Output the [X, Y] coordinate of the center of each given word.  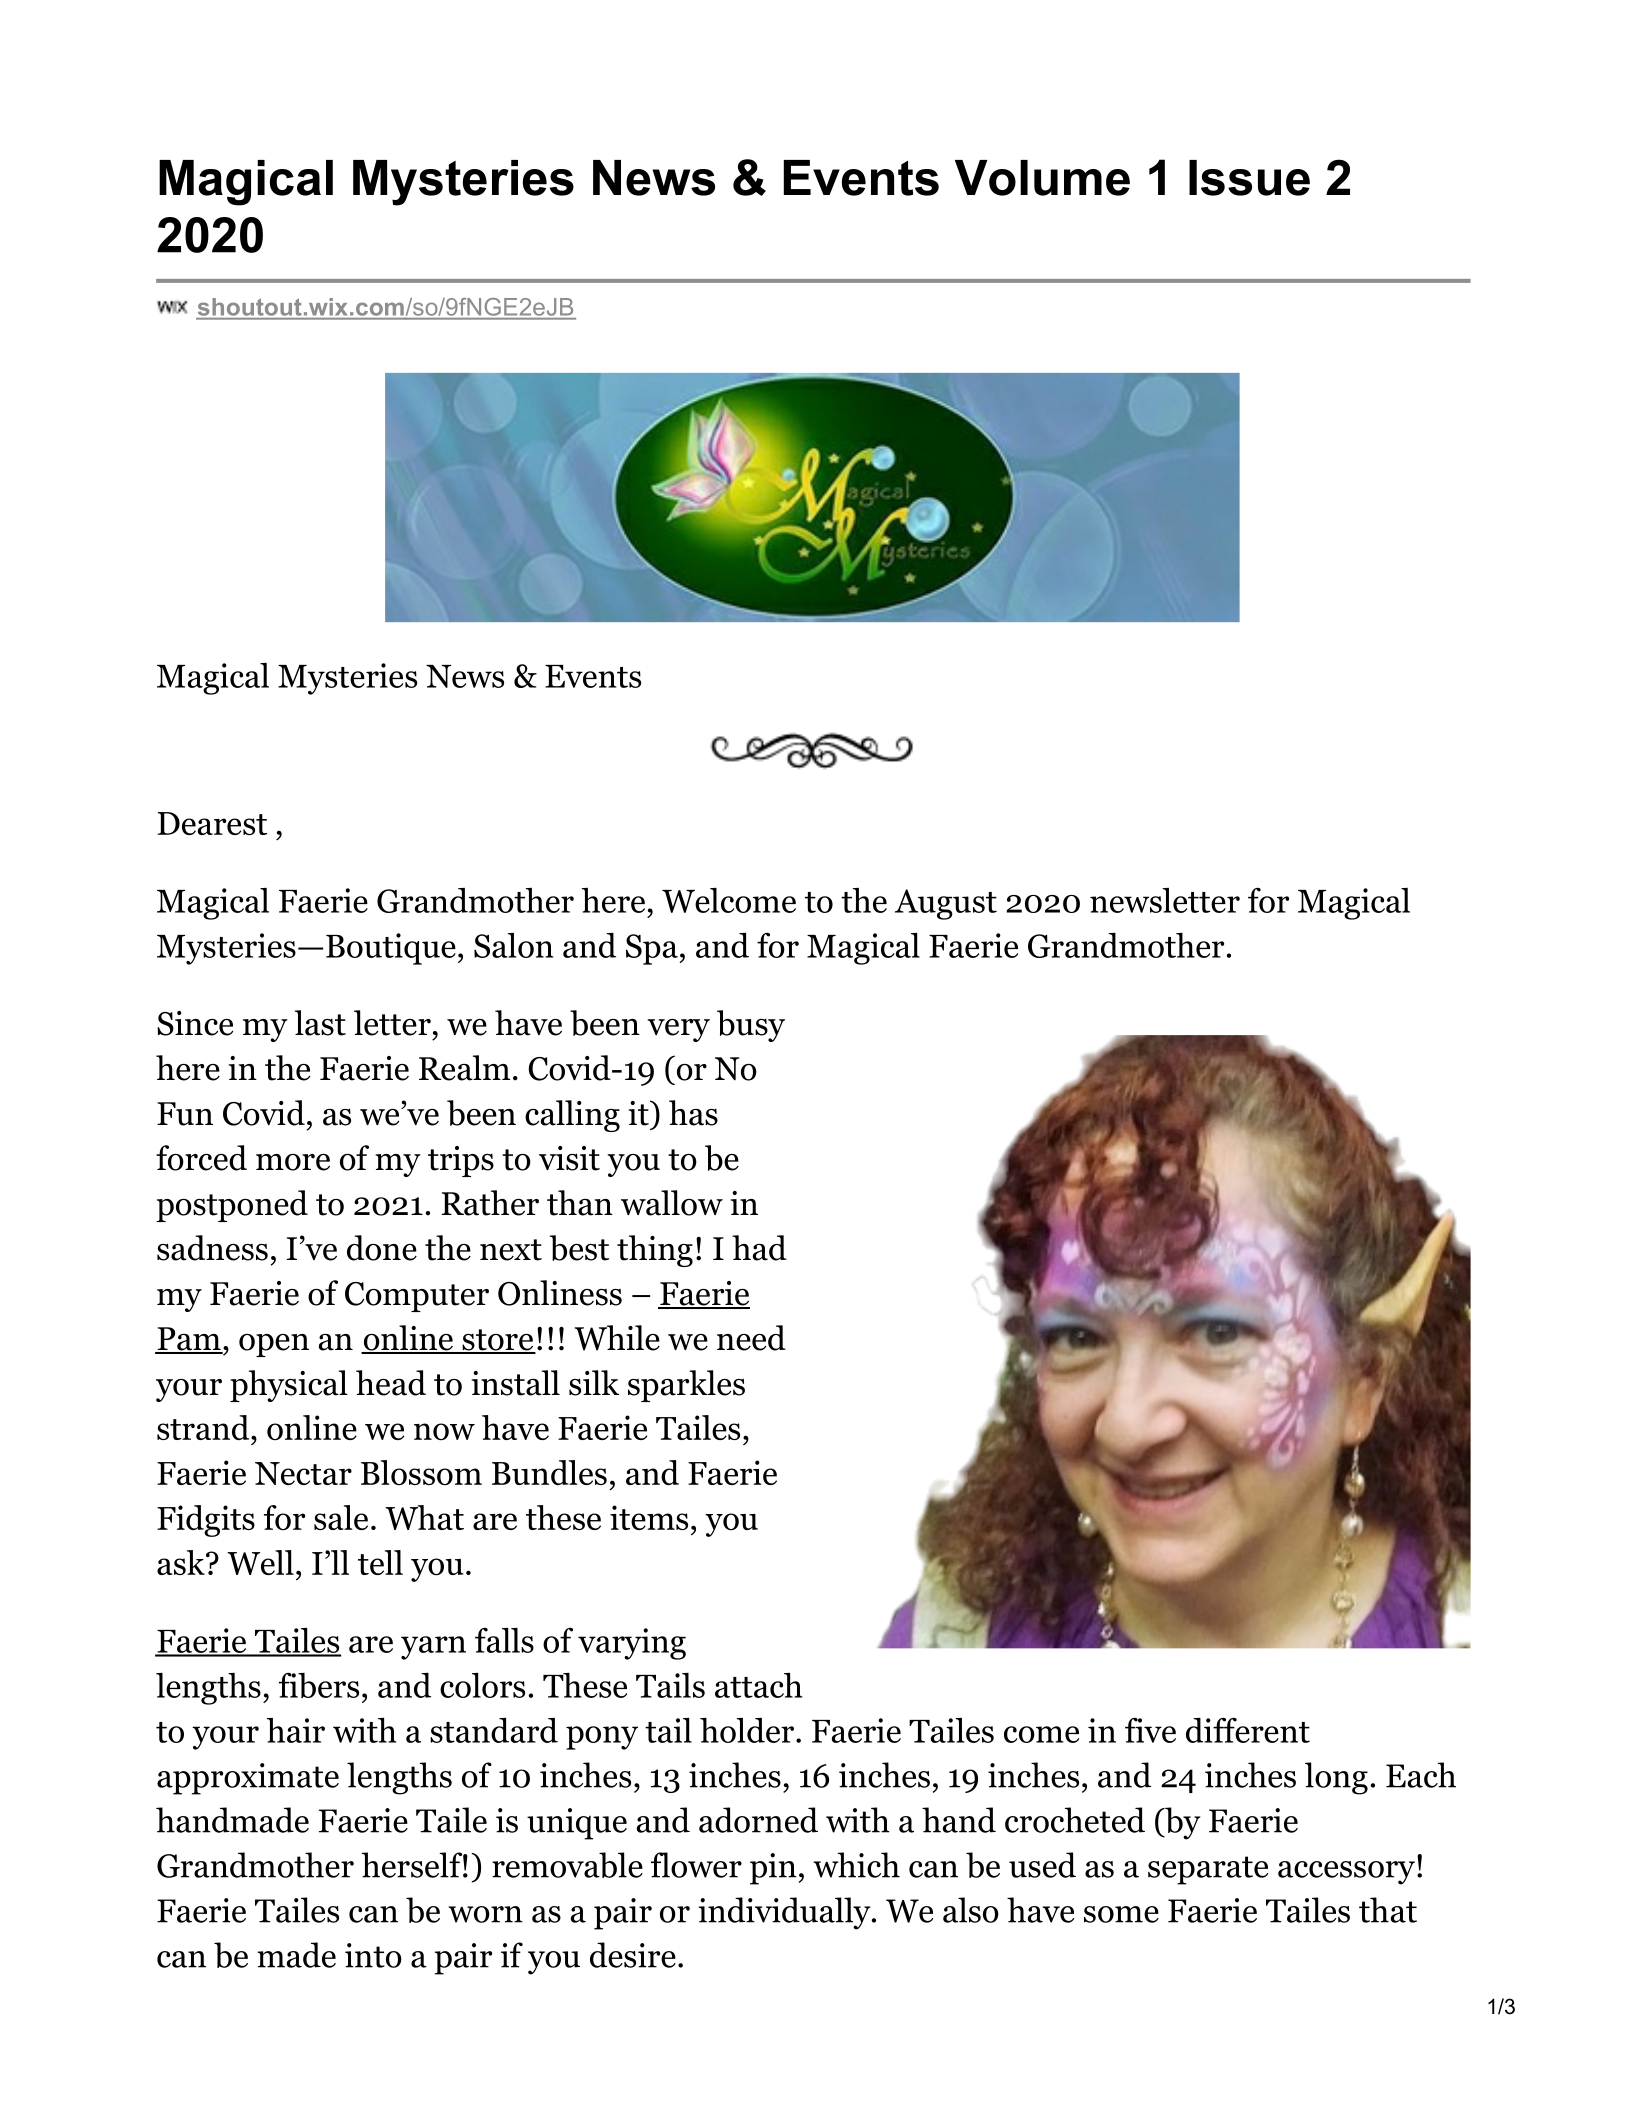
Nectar [303, 1473]
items [649, 1517]
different [1248, 1730]
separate [1208, 1870]
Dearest [212, 823]
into [373, 1955]
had [759, 1248]
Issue [1249, 178]
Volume [1042, 178]
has [693, 1113]
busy [751, 1026]
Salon [513, 945]
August [946, 904]
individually [785, 1913]
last [320, 1023]
